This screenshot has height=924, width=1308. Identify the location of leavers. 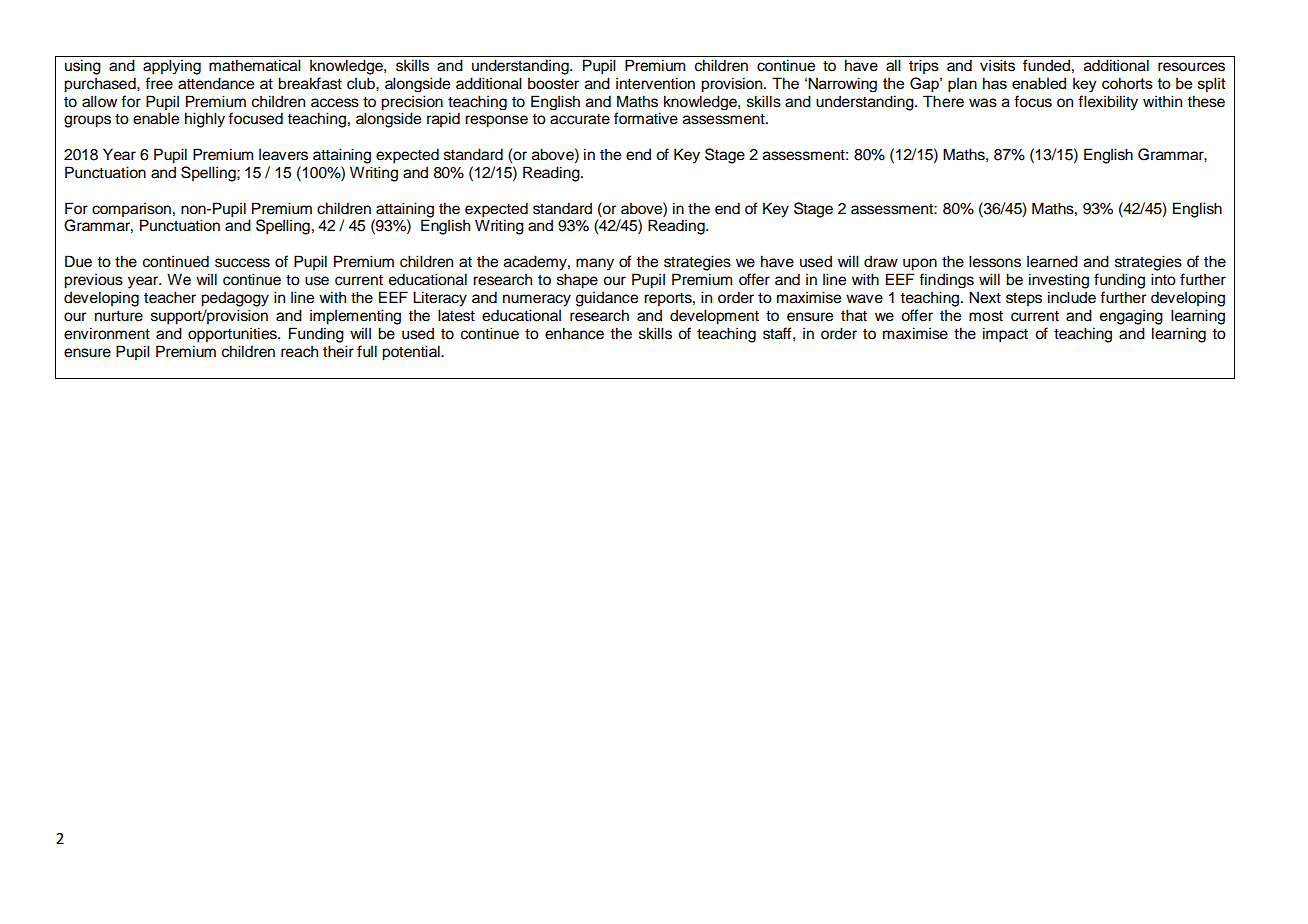
(283, 154).
